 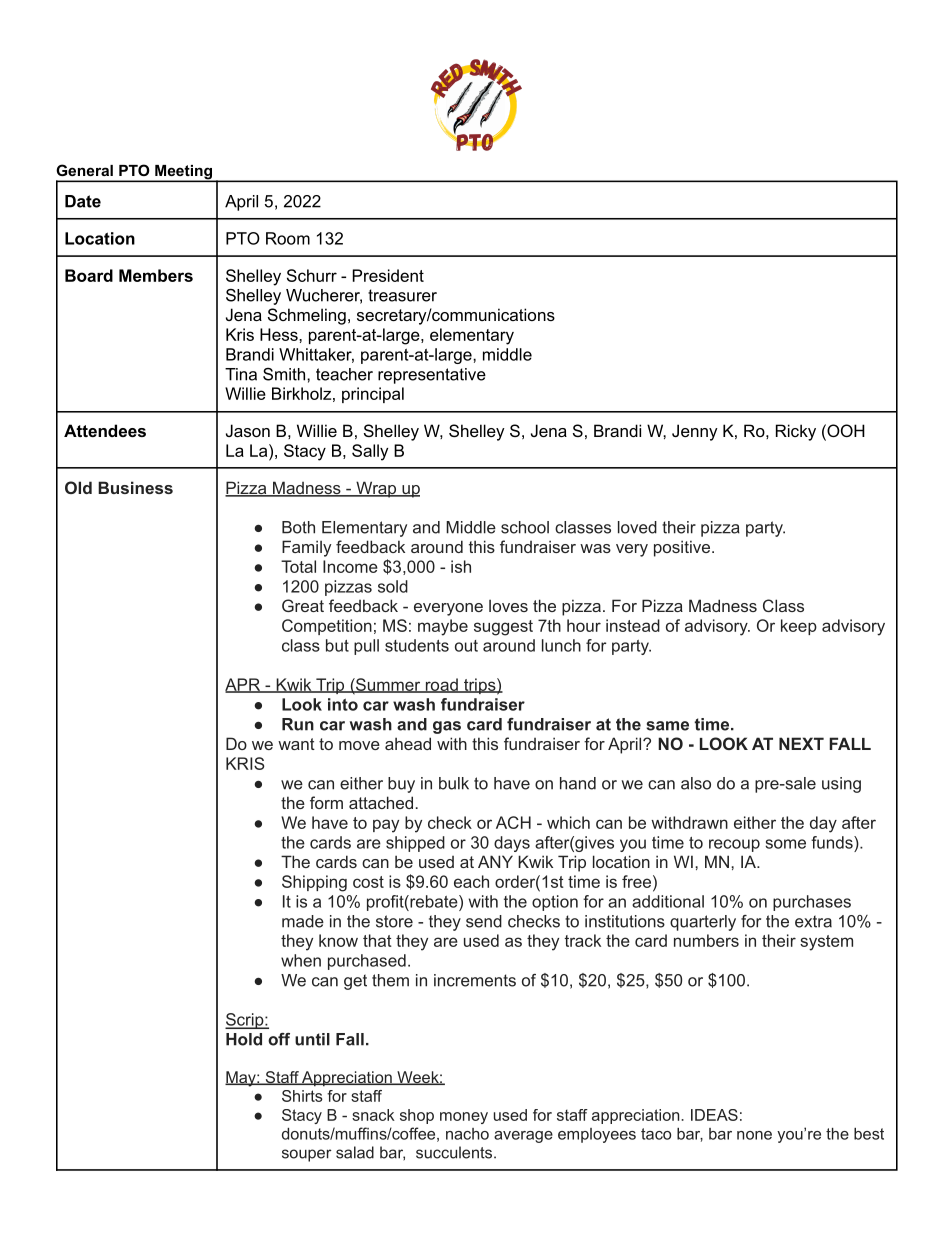 I want to click on Shirts, so click(x=302, y=1096).
